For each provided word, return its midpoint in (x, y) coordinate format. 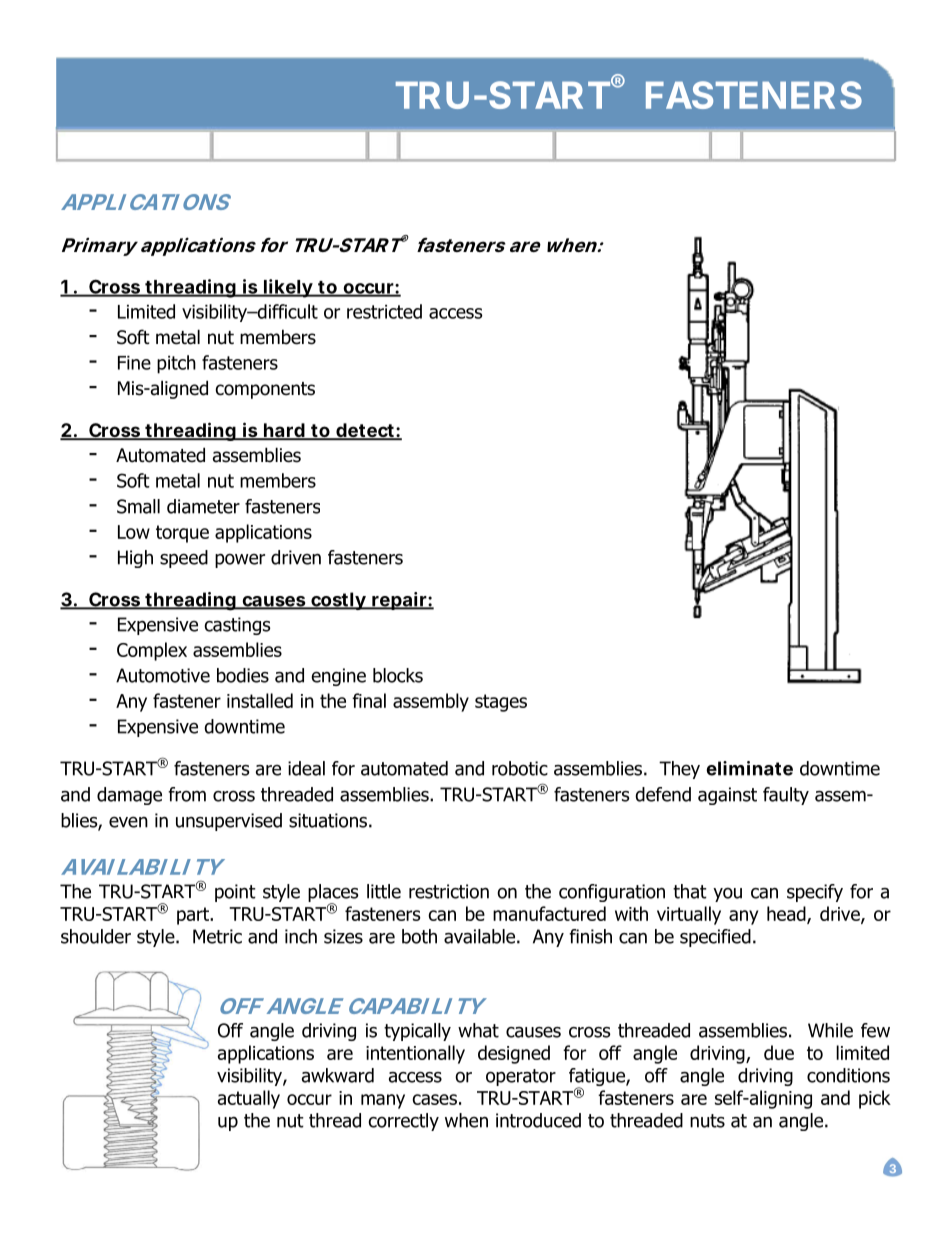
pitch (176, 364)
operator (521, 1077)
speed (184, 559)
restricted (384, 311)
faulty (786, 796)
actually (249, 1099)
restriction (449, 891)
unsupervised (229, 822)
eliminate (749, 768)
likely (288, 288)
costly (338, 601)
